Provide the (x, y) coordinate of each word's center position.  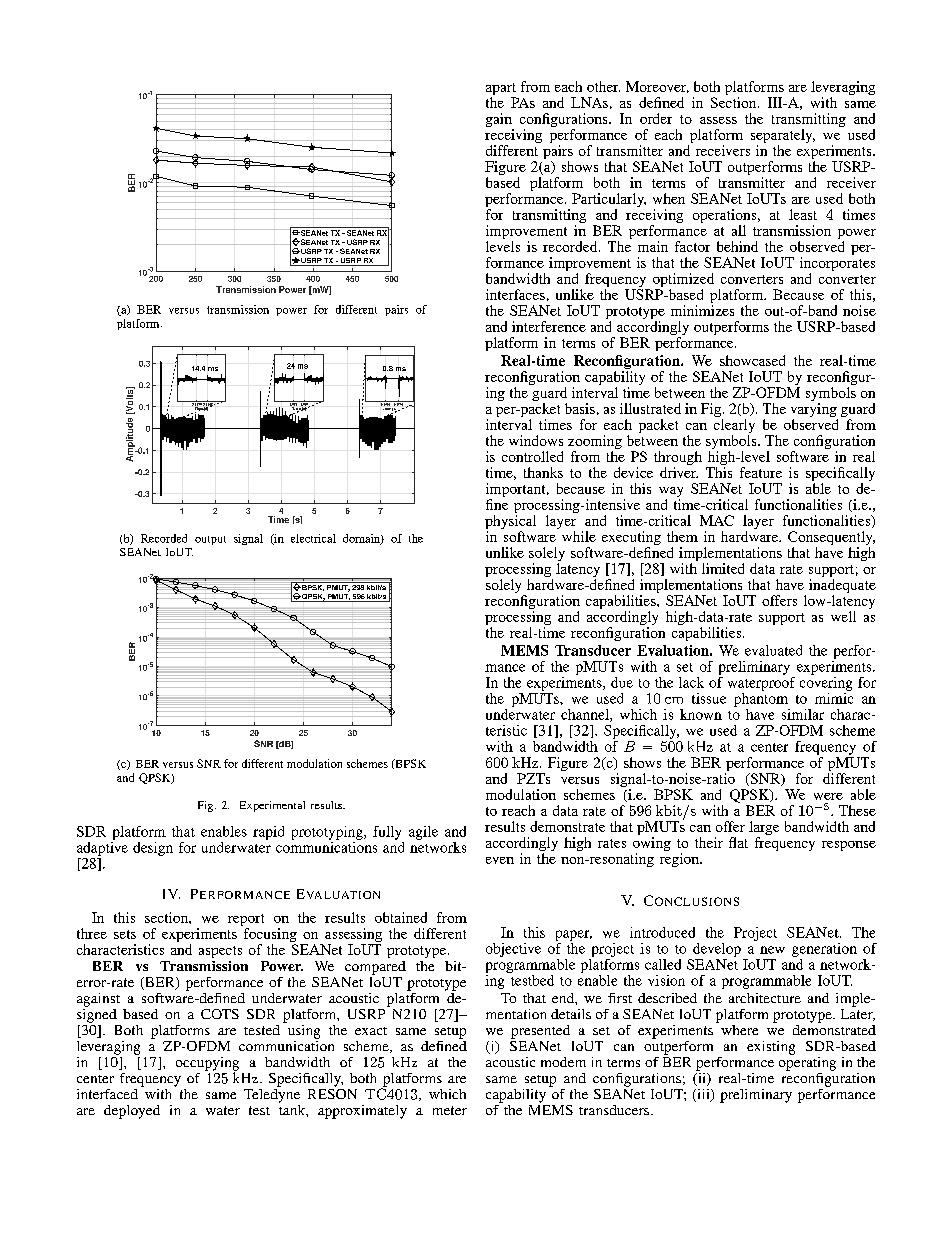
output (210, 540)
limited (723, 568)
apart (501, 90)
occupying (207, 1065)
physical (510, 523)
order (656, 118)
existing (771, 1048)
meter (450, 1110)
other (603, 86)
